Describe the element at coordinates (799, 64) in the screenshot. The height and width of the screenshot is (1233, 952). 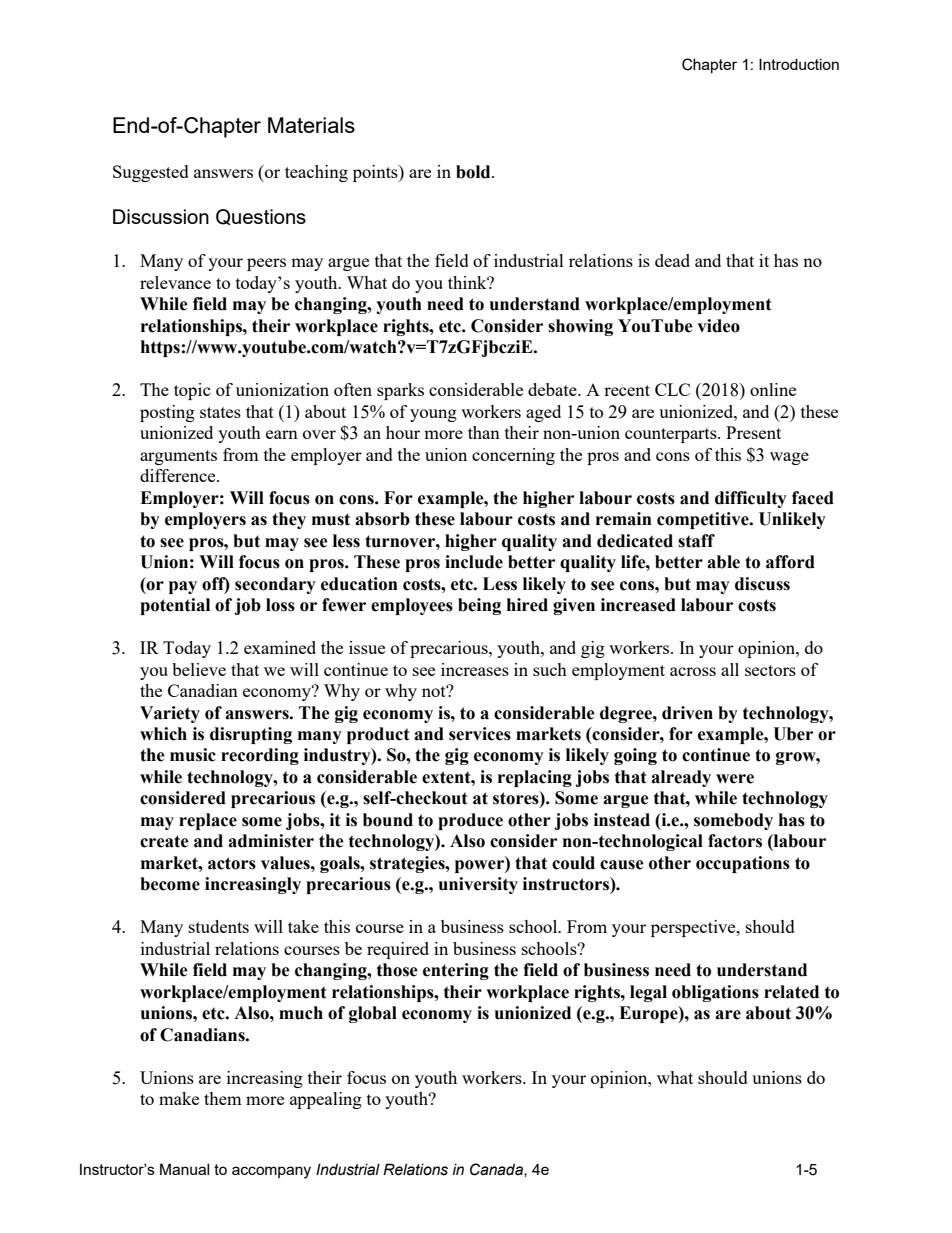
I see `Introduction` at that location.
